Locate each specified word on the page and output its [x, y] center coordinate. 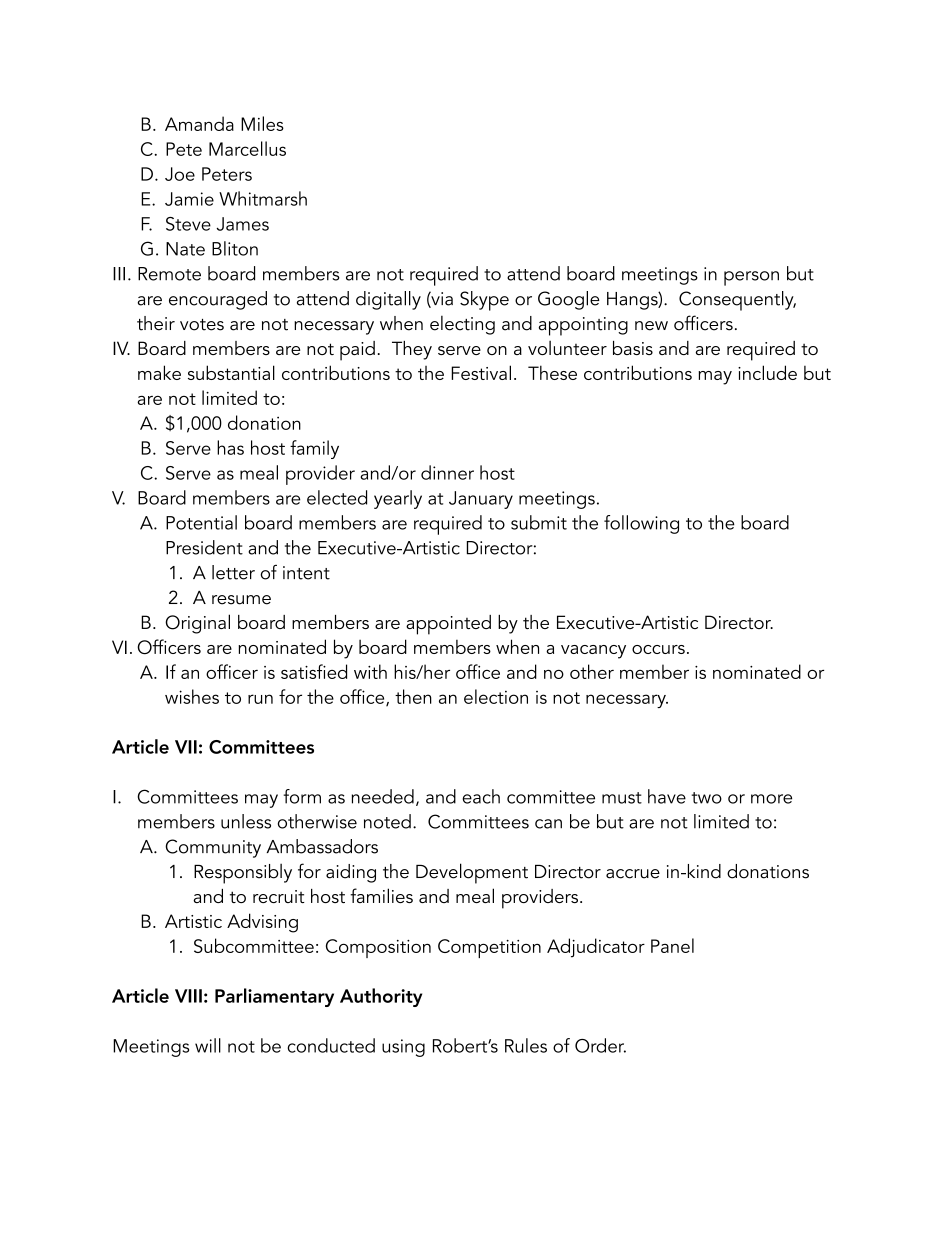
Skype [484, 301]
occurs [658, 649]
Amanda [199, 123]
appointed [448, 625]
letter [233, 572]
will [208, 1045]
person [751, 278]
